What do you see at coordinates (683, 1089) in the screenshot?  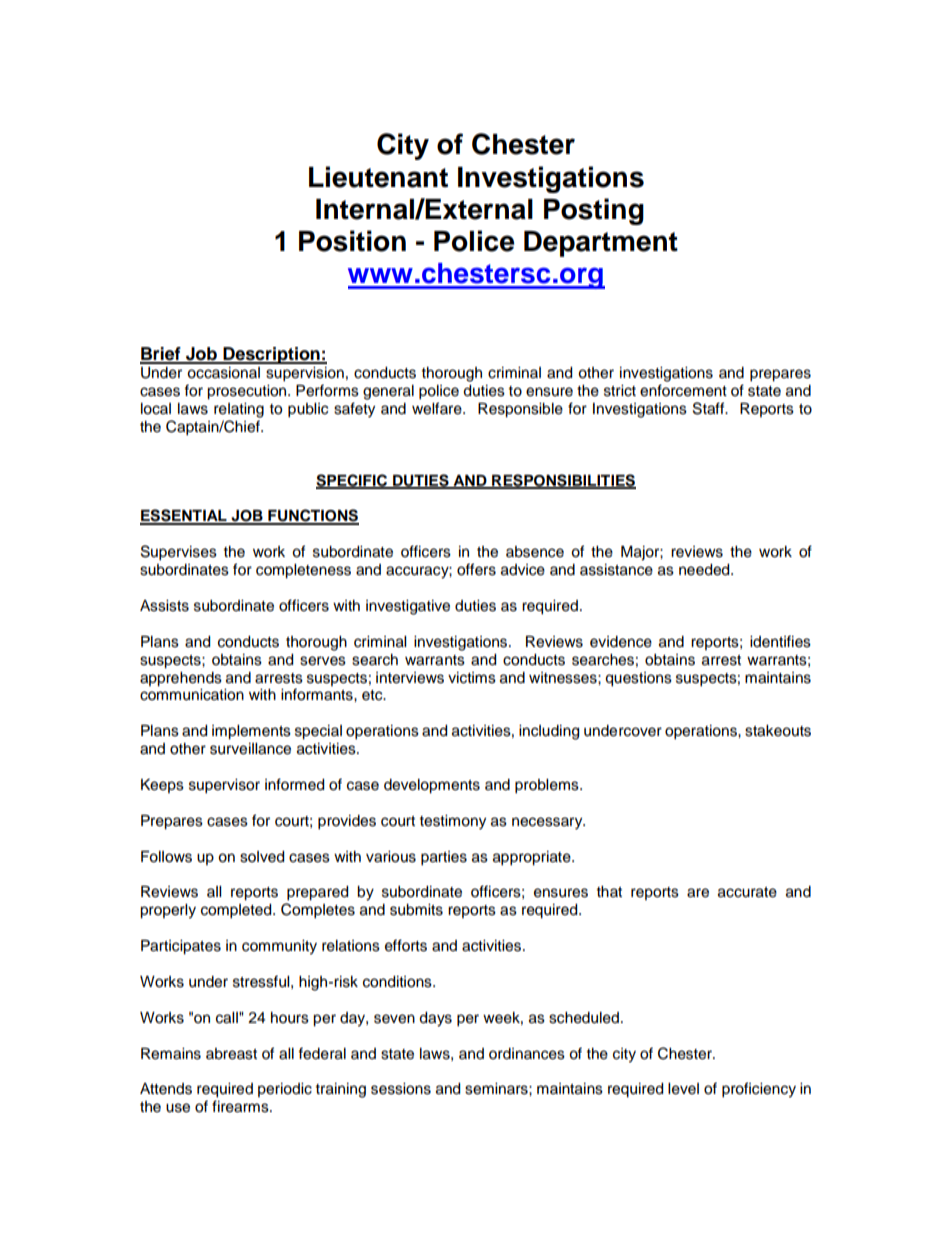 I see `level` at bounding box center [683, 1089].
